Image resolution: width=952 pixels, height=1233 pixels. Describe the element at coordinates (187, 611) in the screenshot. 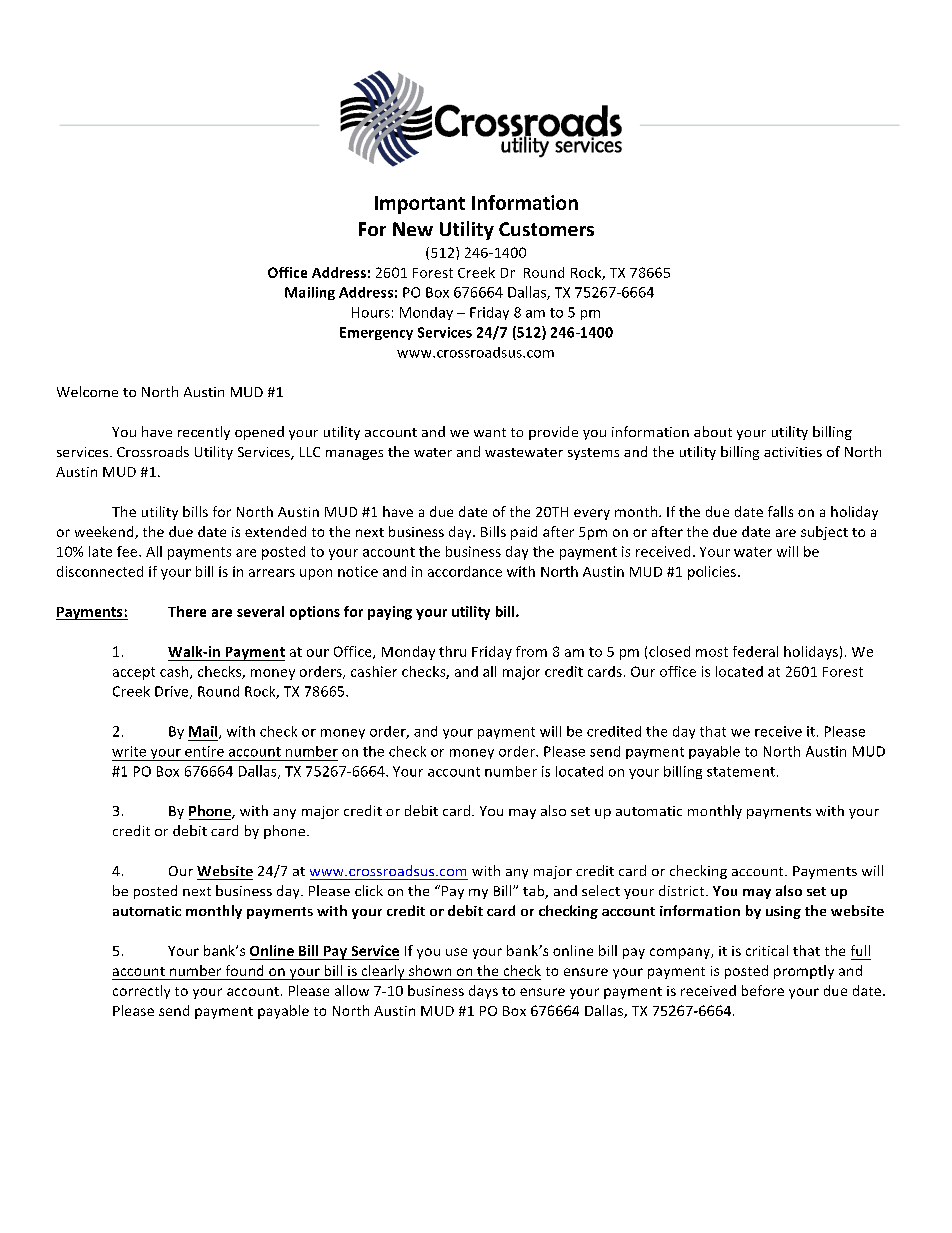

I see `There` at that location.
